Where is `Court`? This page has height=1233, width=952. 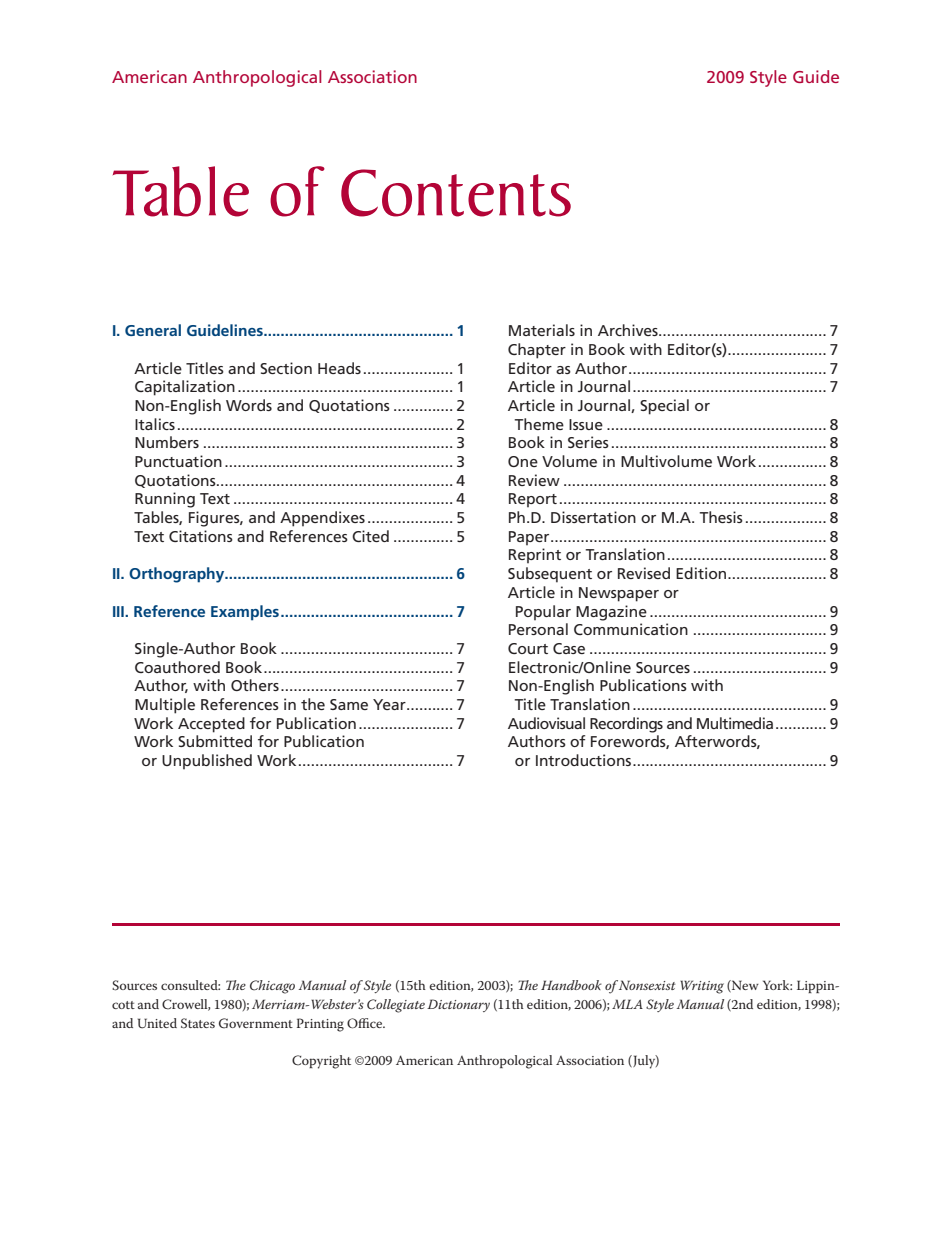 Court is located at coordinates (528, 648).
